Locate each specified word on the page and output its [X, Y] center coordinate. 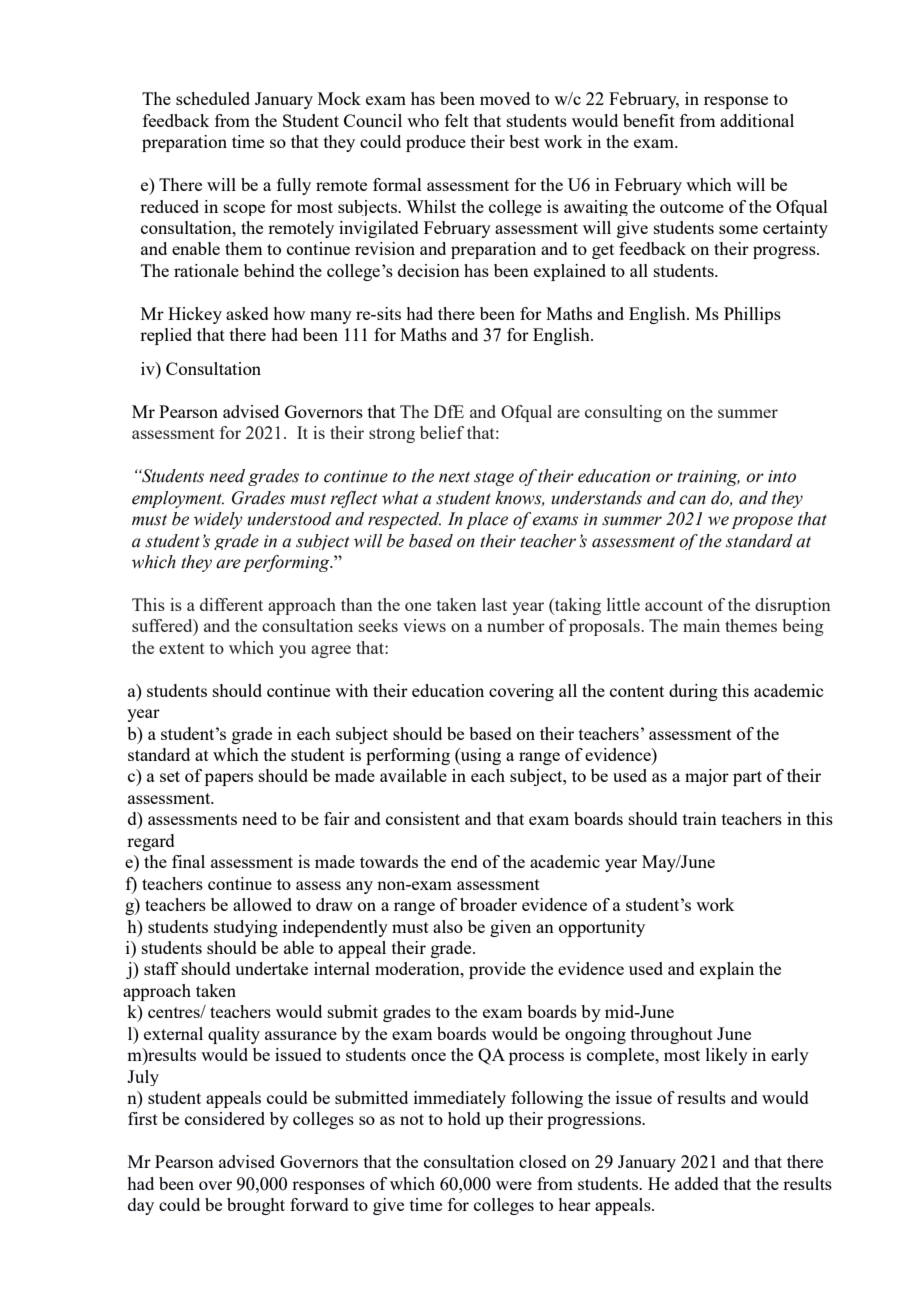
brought [256, 1206]
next [454, 477]
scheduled [213, 98]
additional [757, 120]
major [707, 777]
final [188, 861]
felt [457, 120]
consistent [423, 818]
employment [178, 499]
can [692, 500]
